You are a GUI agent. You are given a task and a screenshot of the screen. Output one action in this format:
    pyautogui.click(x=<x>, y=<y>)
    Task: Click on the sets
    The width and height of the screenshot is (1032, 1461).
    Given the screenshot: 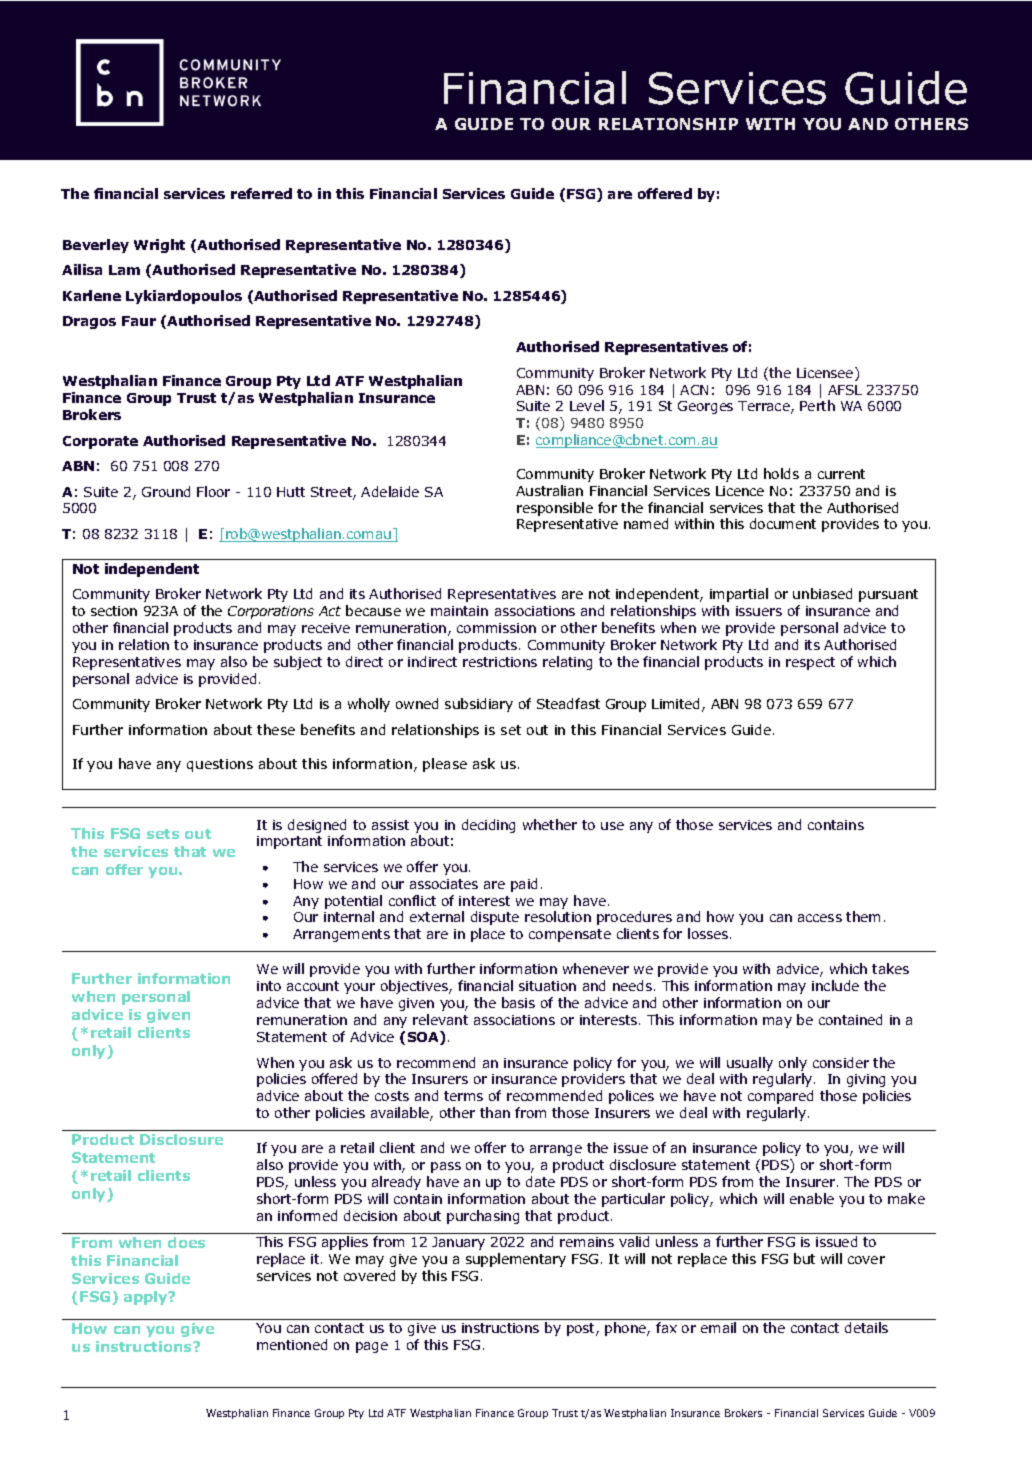 What is the action you would take?
    pyautogui.click(x=163, y=834)
